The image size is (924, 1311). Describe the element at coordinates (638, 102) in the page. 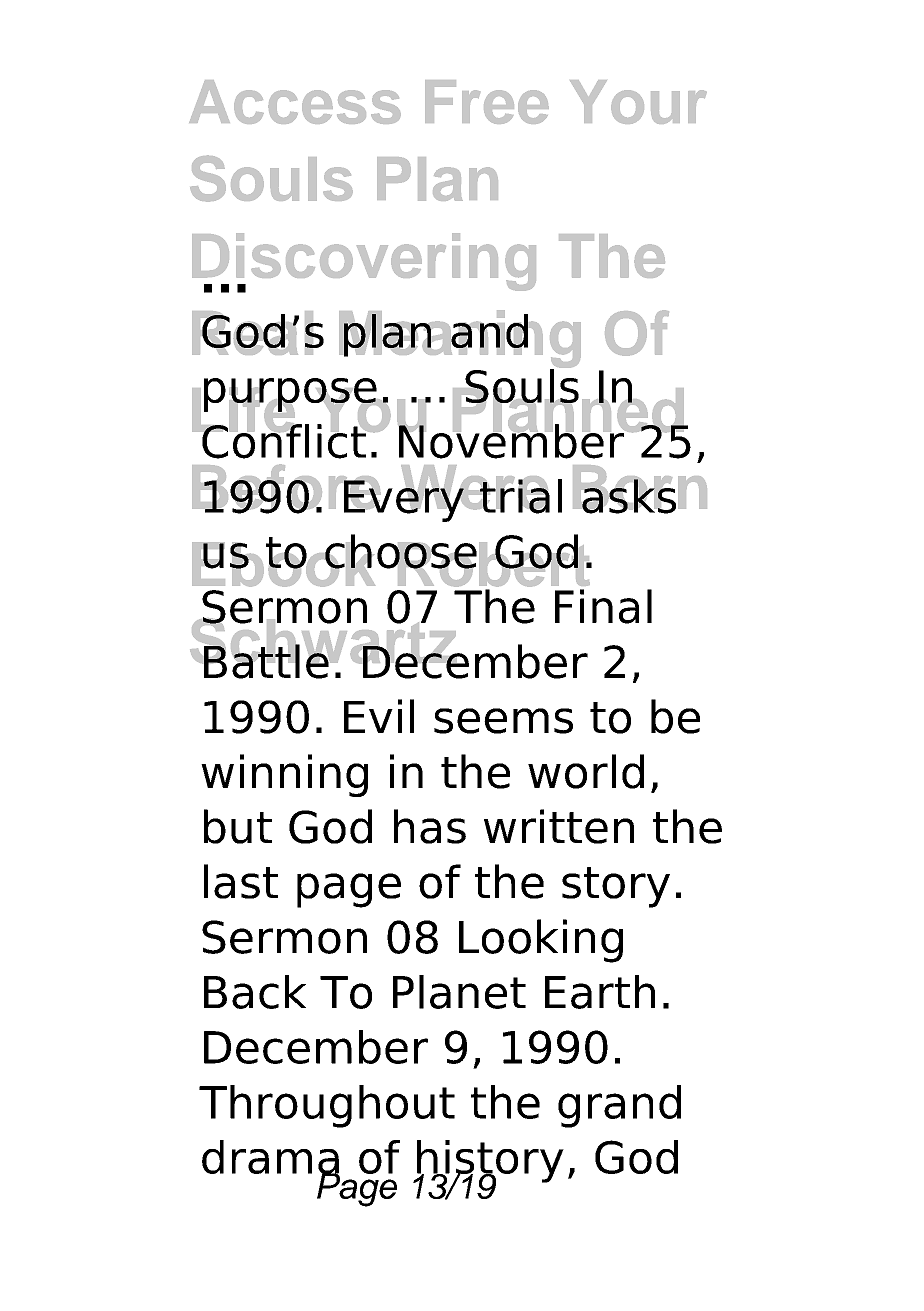

I see `Your` at that location.
